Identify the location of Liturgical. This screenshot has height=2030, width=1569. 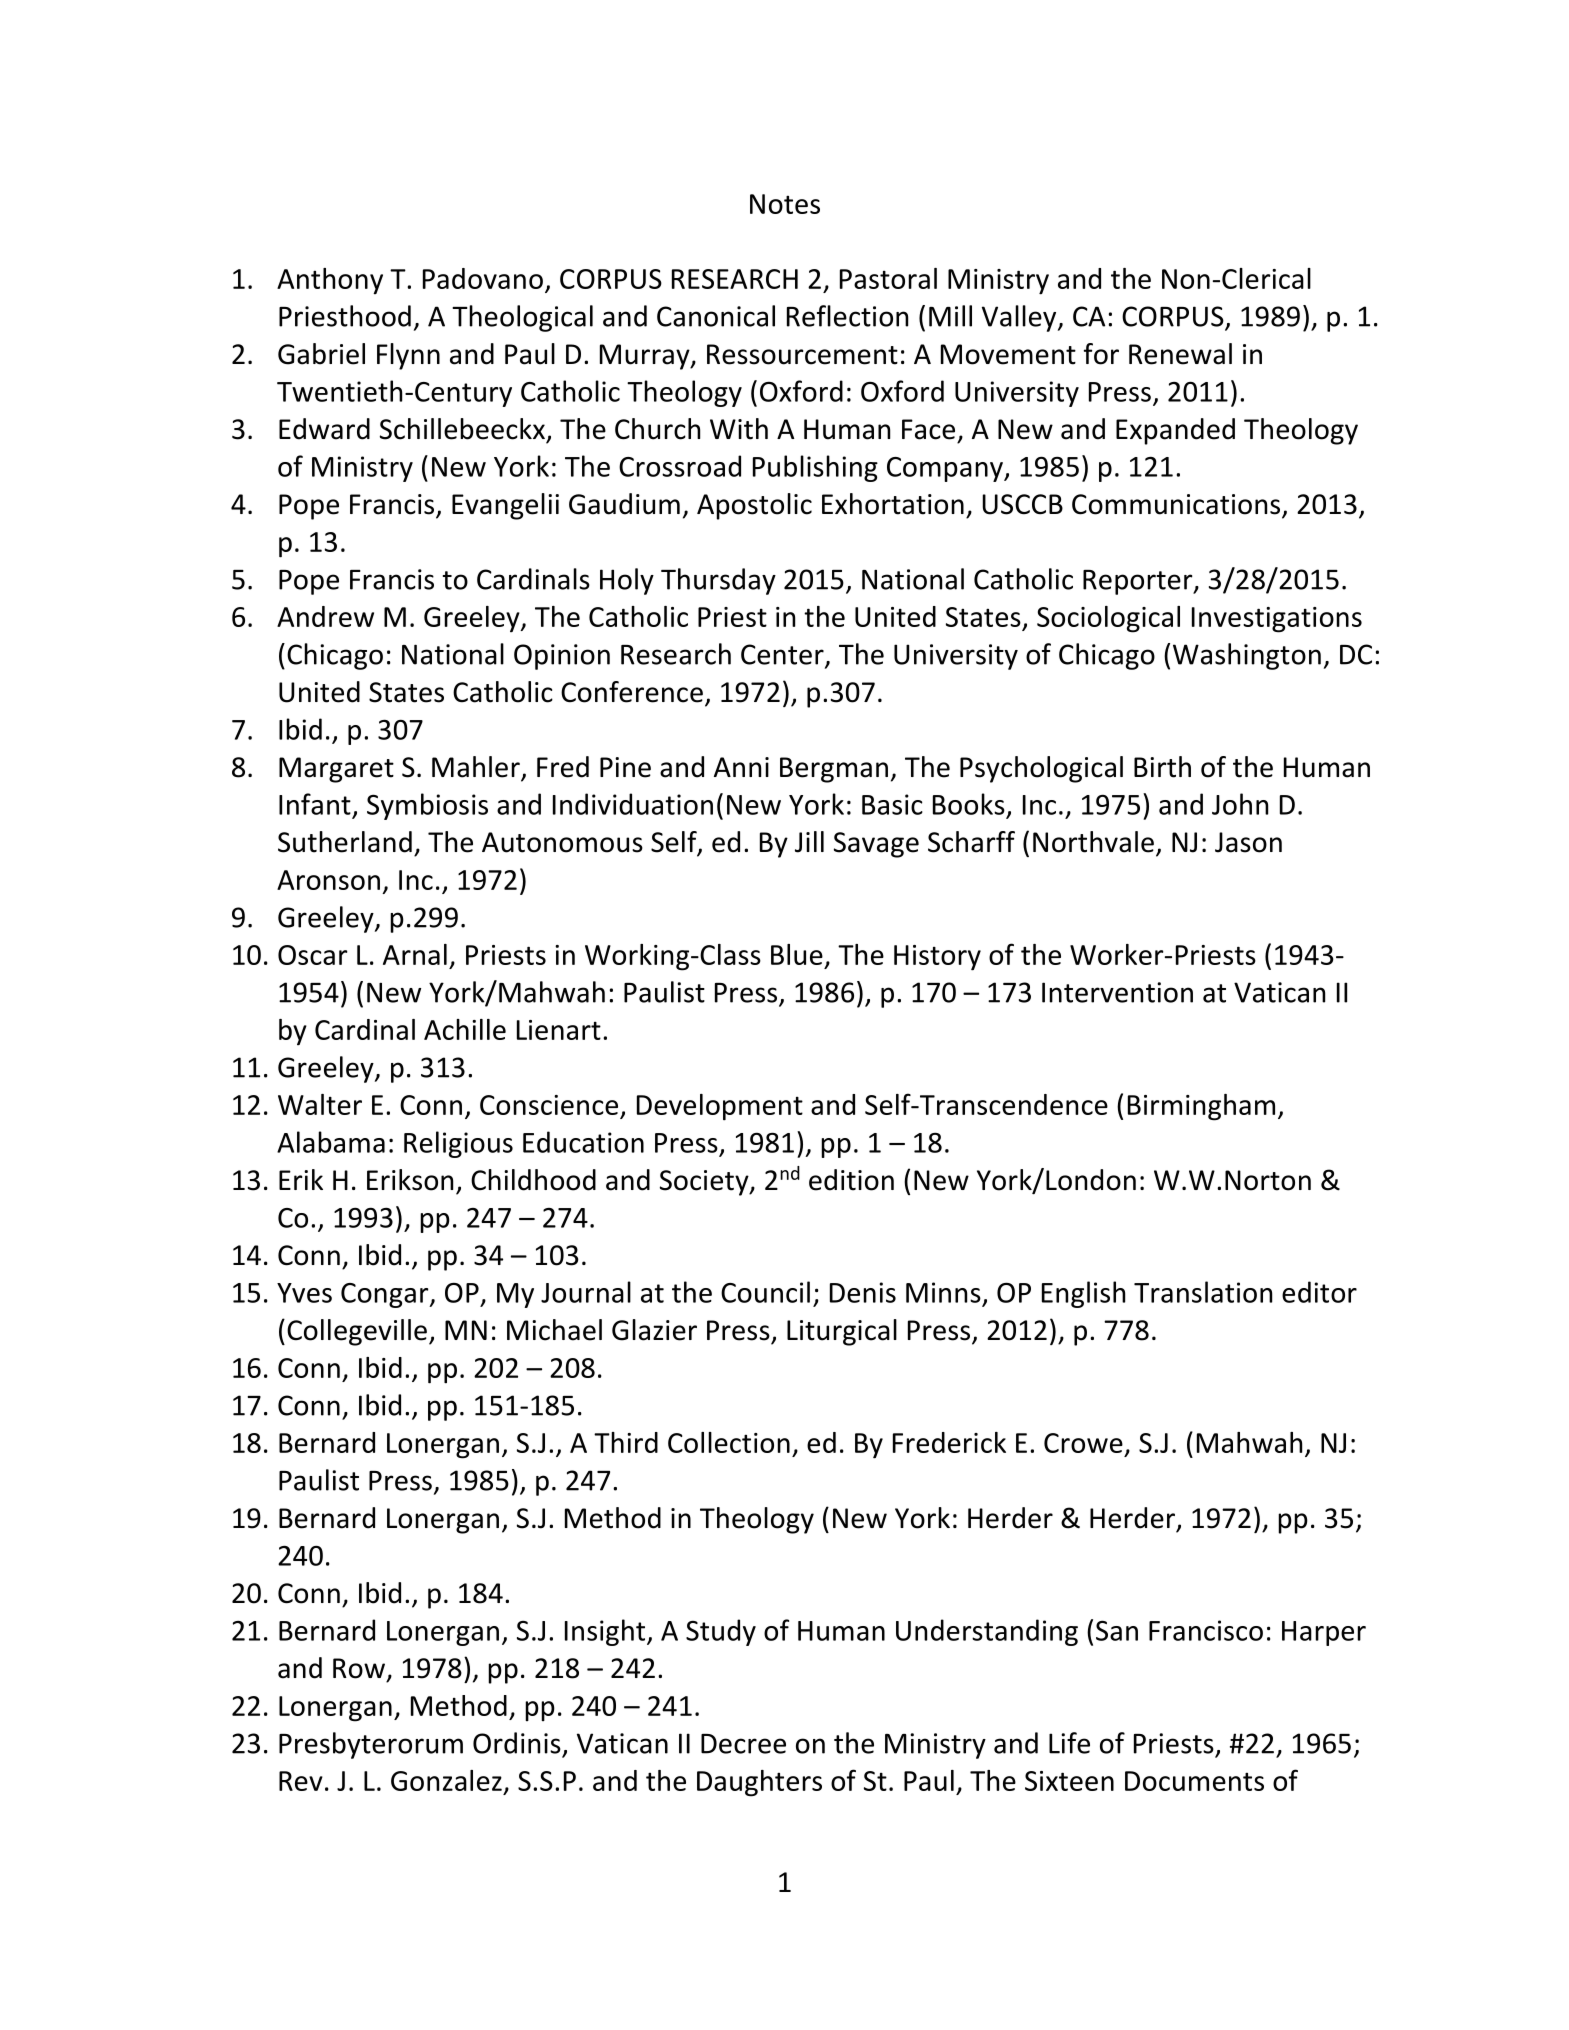
(842, 1332).
